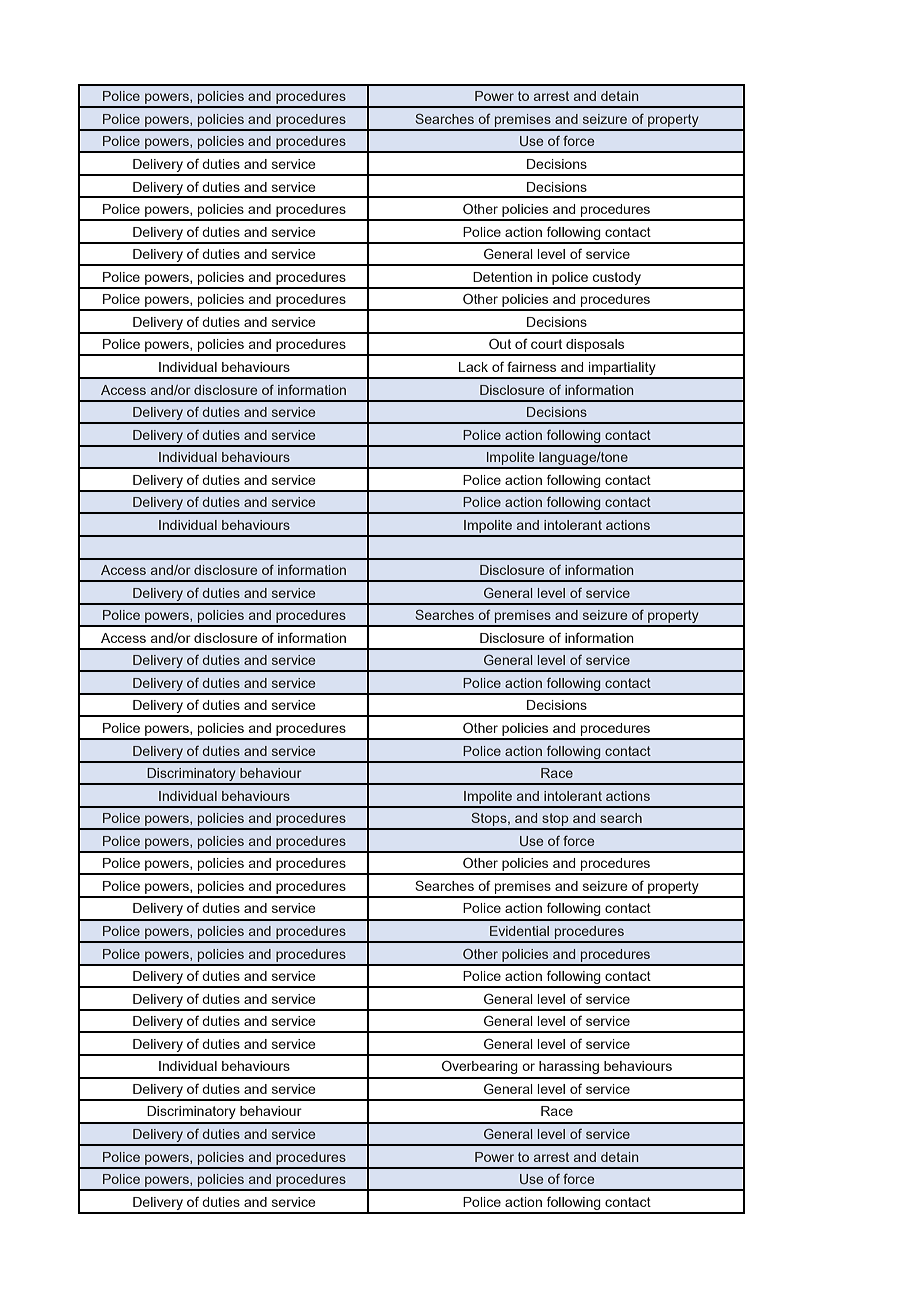 The width and height of the document is (924, 1308). Describe the element at coordinates (595, 347) in the document. I see `disposals` at that location.
